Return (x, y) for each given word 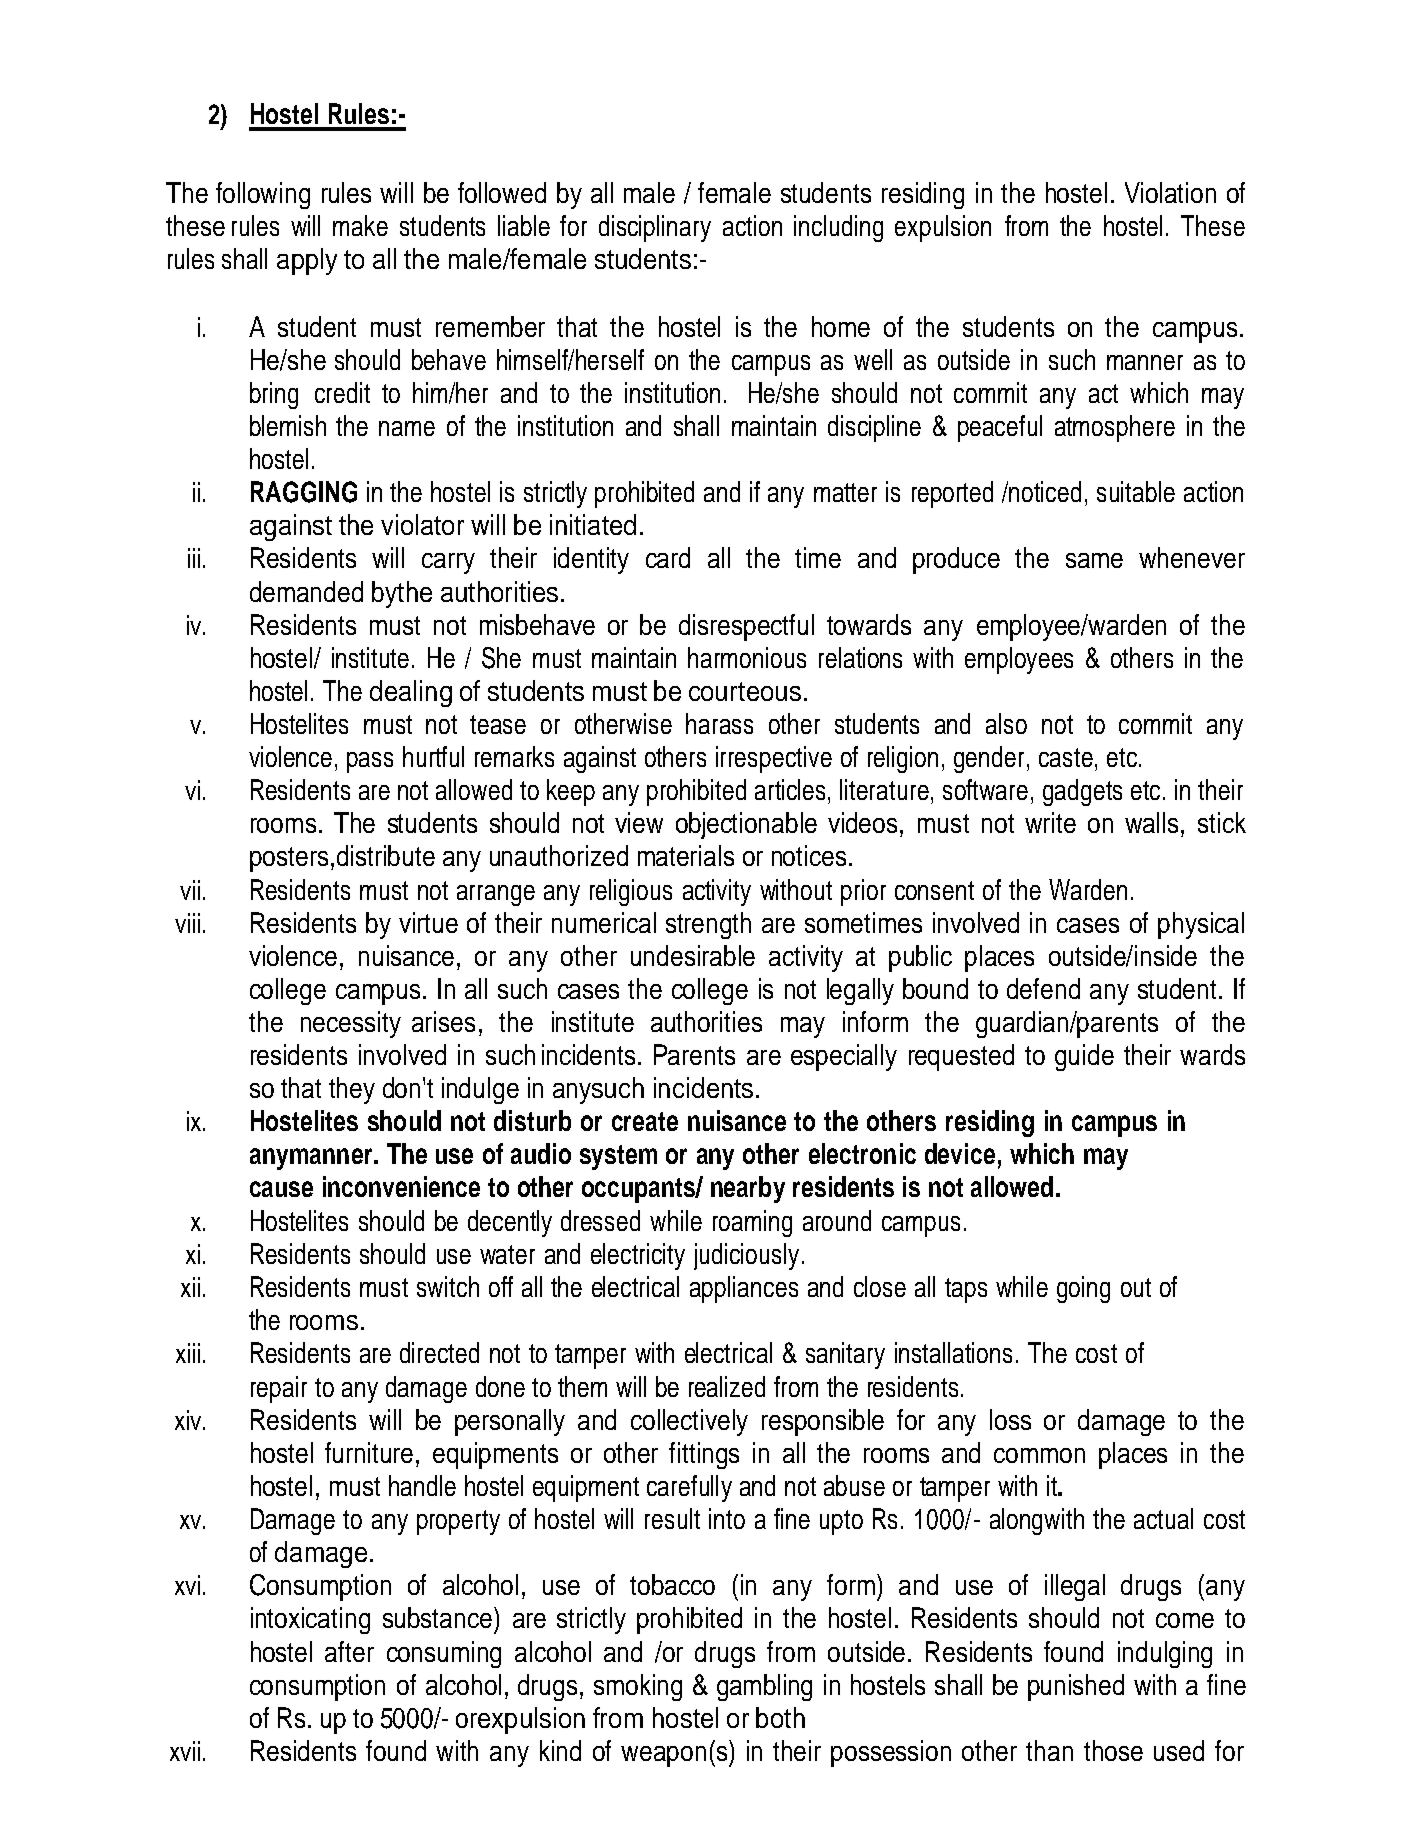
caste (1066, 757)
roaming (752, 1223)
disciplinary (655, 228)
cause (281, 1189)
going (1083, 1289)
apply (307, 261)
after (349, 1651)
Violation (1170, 192)
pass (370, 762)
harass (719, 723)
